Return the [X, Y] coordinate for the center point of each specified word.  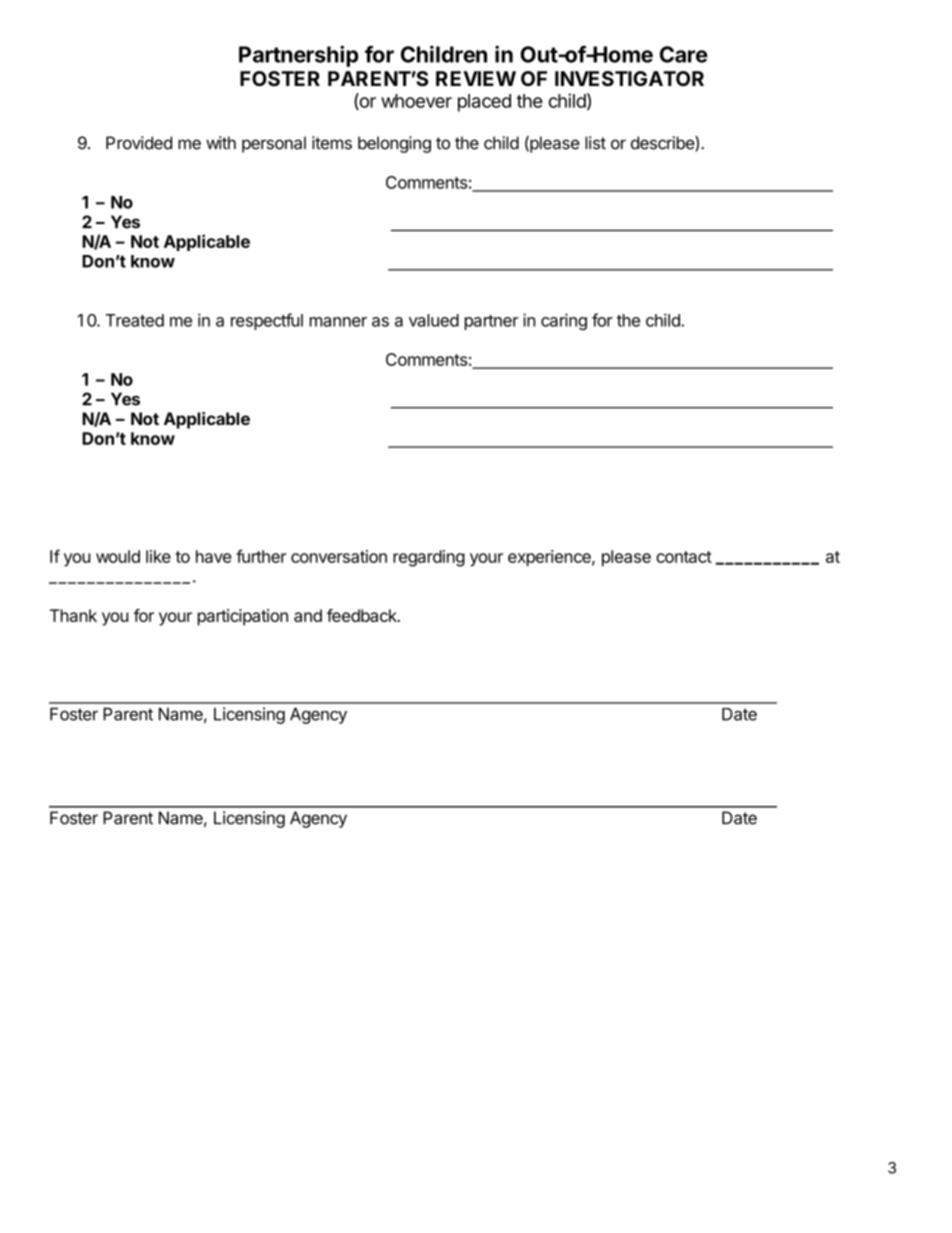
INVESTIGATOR [629, 79]
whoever [416, 101]
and [308, 615]
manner [338, 322]
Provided [139, 143]
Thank [73, 615]
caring [564, 321]
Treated [135, 320]
